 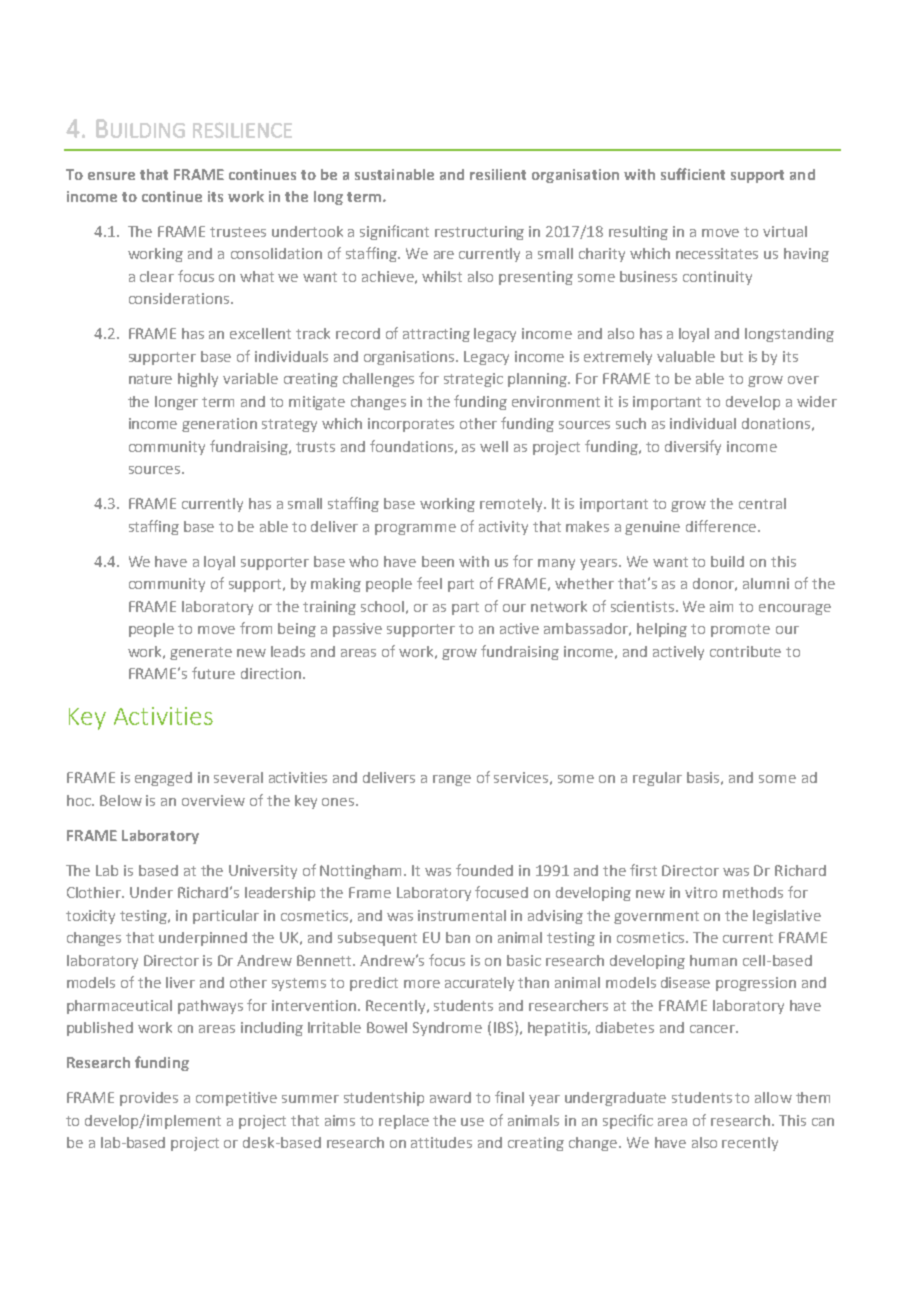 What do you see at coordinates (429, 583) in the screenshot?
I see `feel` at bounding box center [429, 583].
